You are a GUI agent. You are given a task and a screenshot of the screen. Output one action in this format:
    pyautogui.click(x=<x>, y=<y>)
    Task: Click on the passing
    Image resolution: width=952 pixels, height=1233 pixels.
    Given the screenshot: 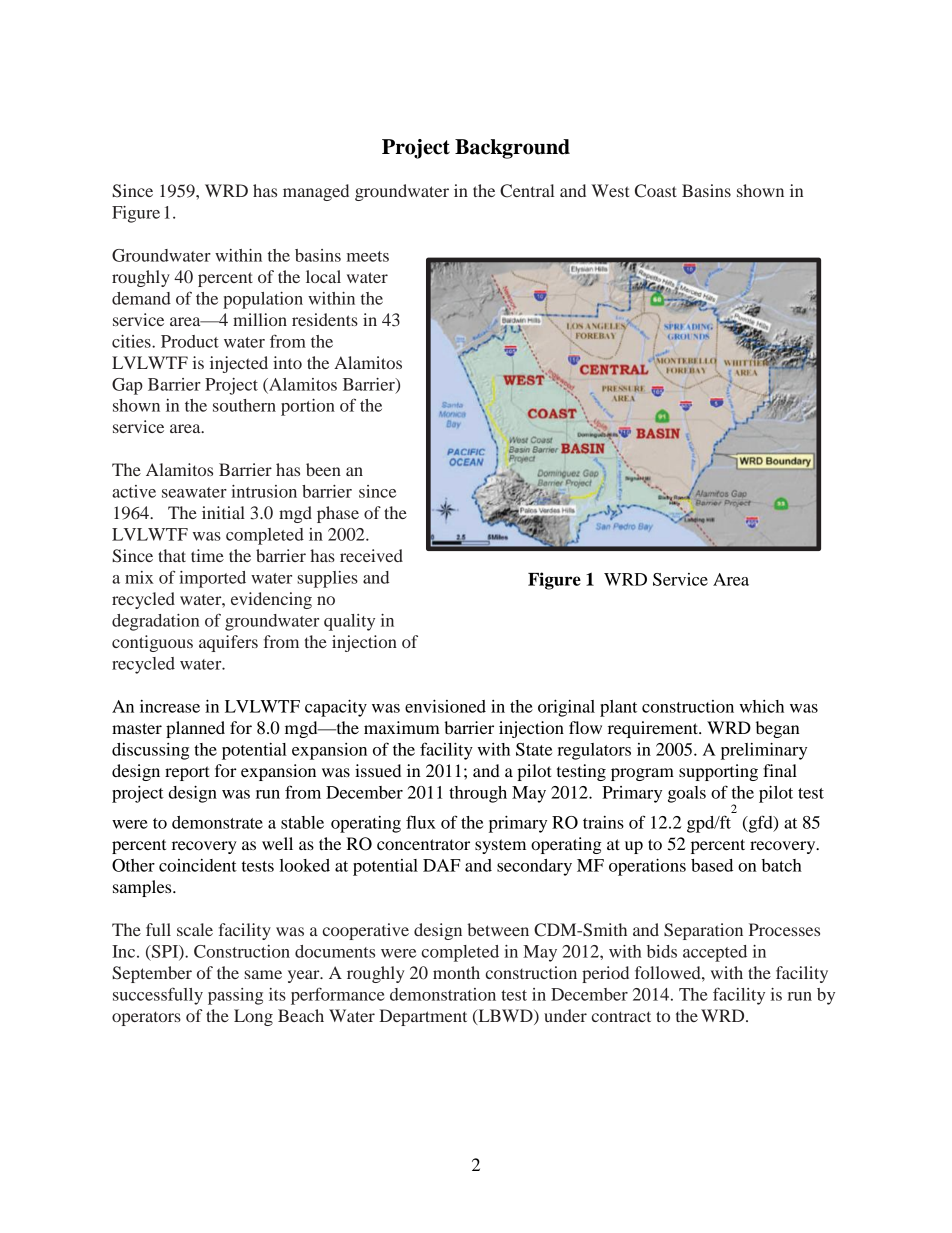 What is the action you would take?
    pyautogui.click(x=235, y=996)
